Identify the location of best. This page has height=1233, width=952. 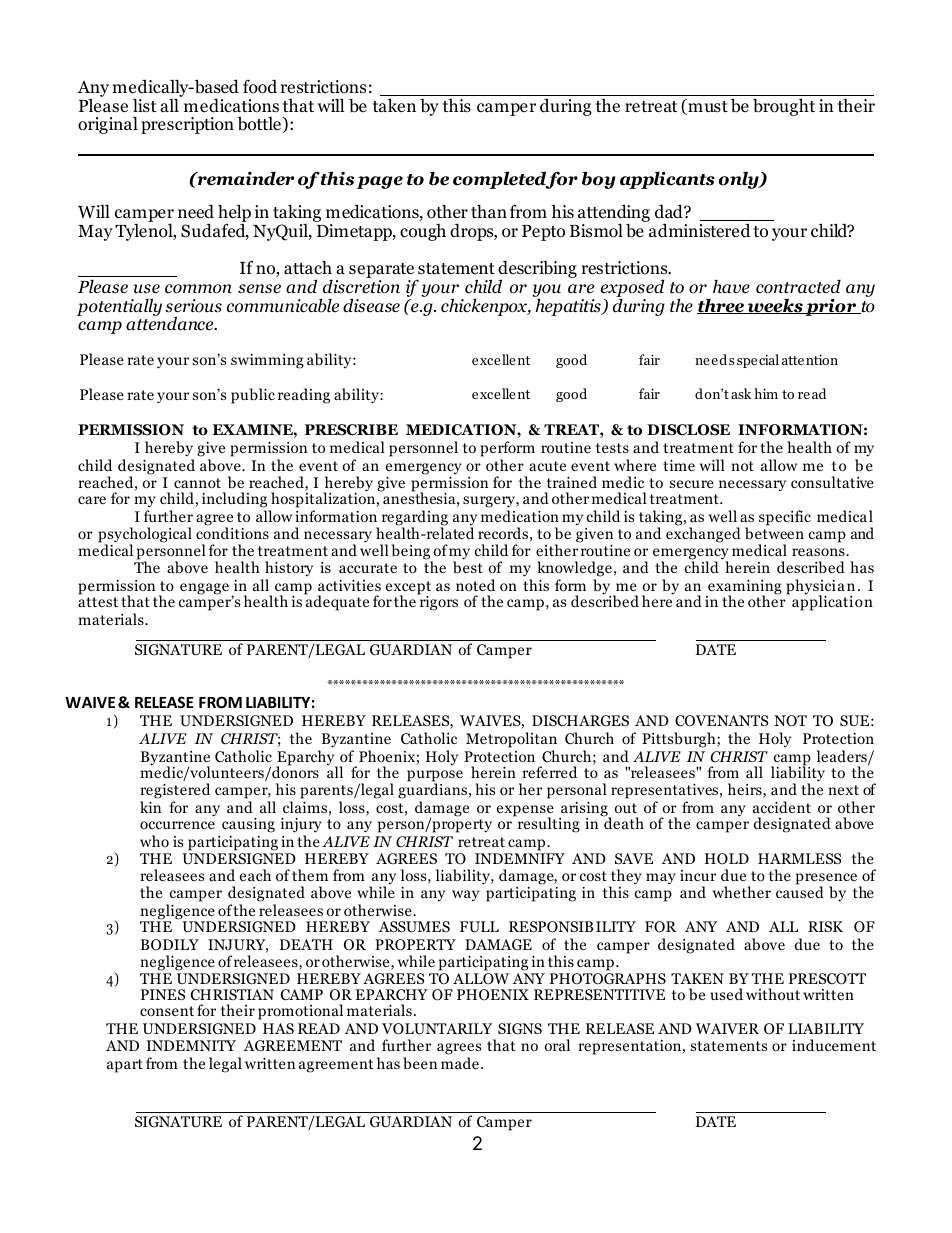
(468, 567).
